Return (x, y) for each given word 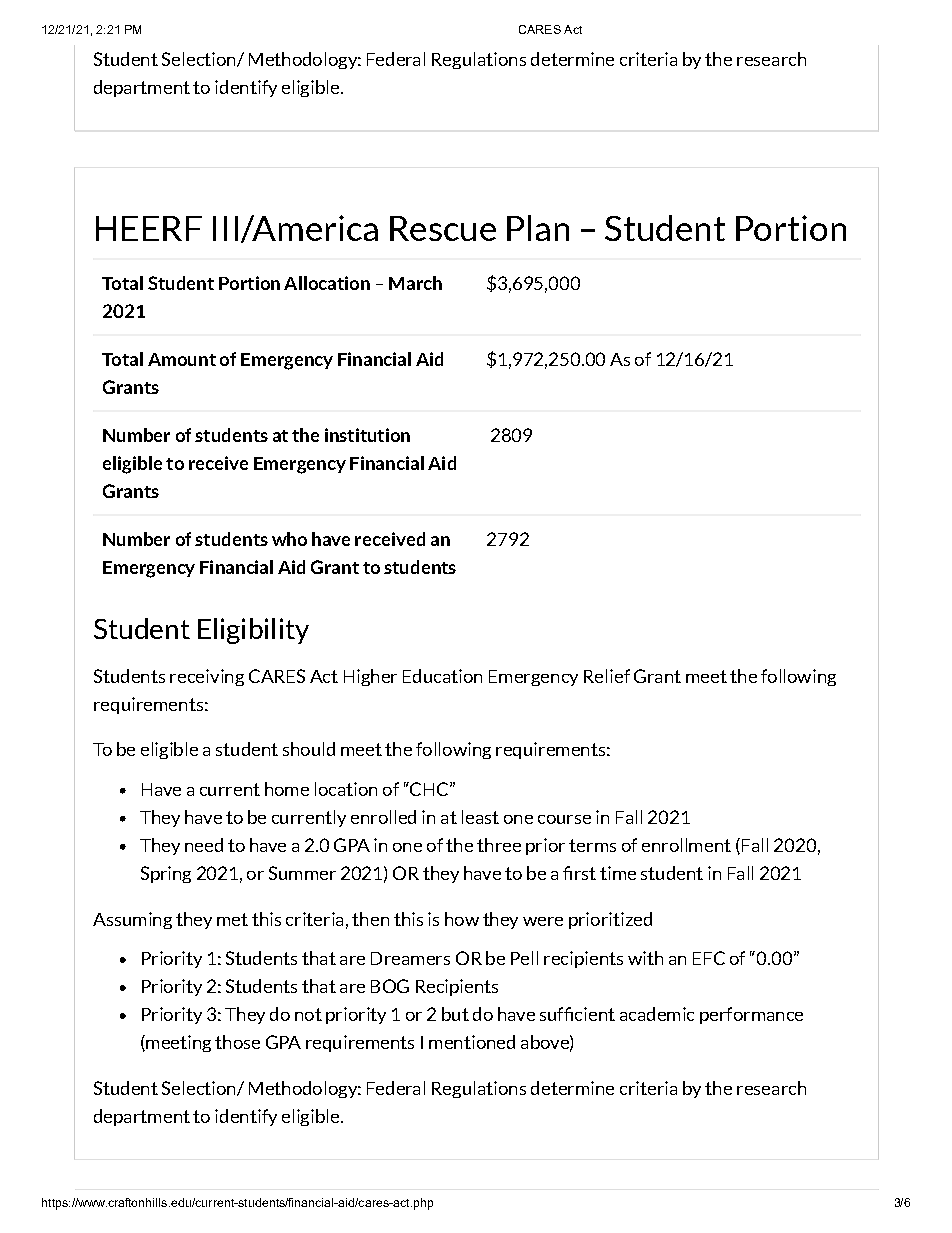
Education (442, 676)
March (415, 283)
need (204, 845)
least (480, 817)
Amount (182, 359)
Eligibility (253, 631)
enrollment (686, 845)
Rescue (443, 228)
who (289, 539)
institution (367, 435)
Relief (607, 676)
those (237, 1042)
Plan (538, 228)
